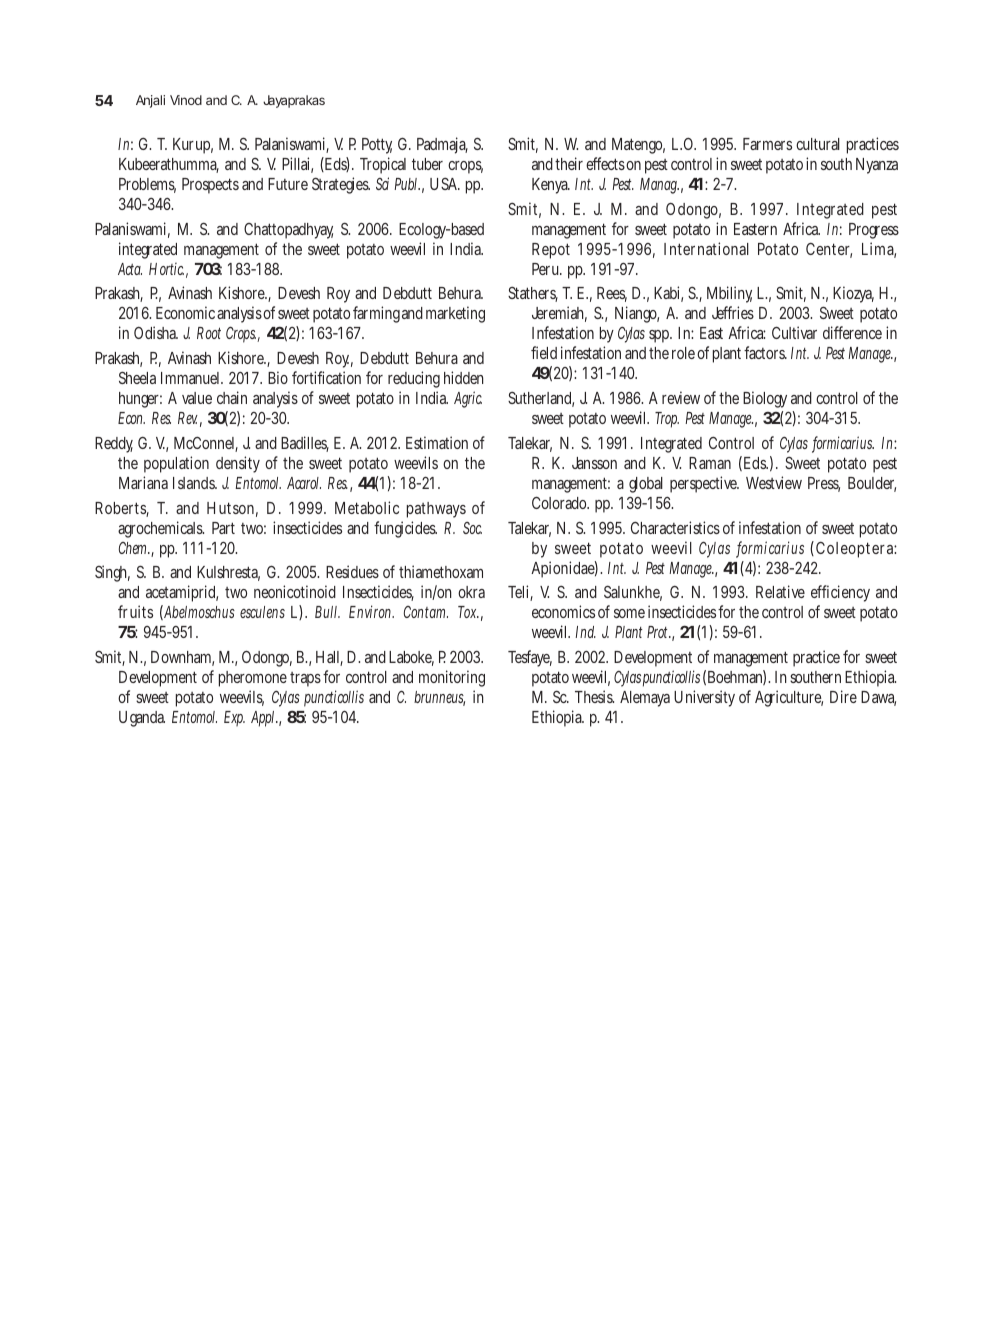 Image resolution: width=992 pixels, height=1323 pixels. What do you see at coordinates (559, 314) in the page?
I see `Jeremiah` at bounding box center [559, 314].
